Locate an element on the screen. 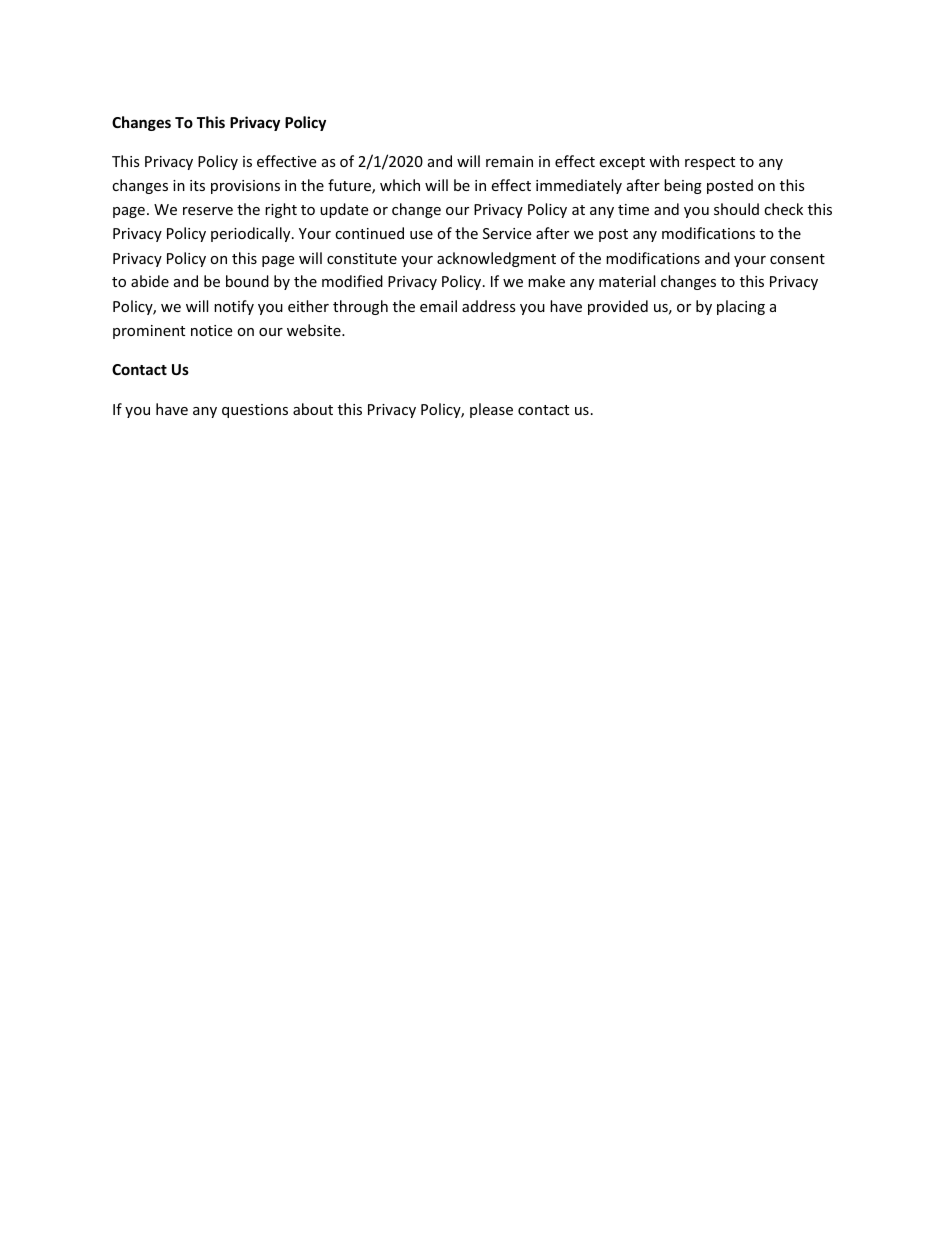 The width and height of the screenshot is (952, 1233). acknowledgment is located at coordinates (496, 259).
